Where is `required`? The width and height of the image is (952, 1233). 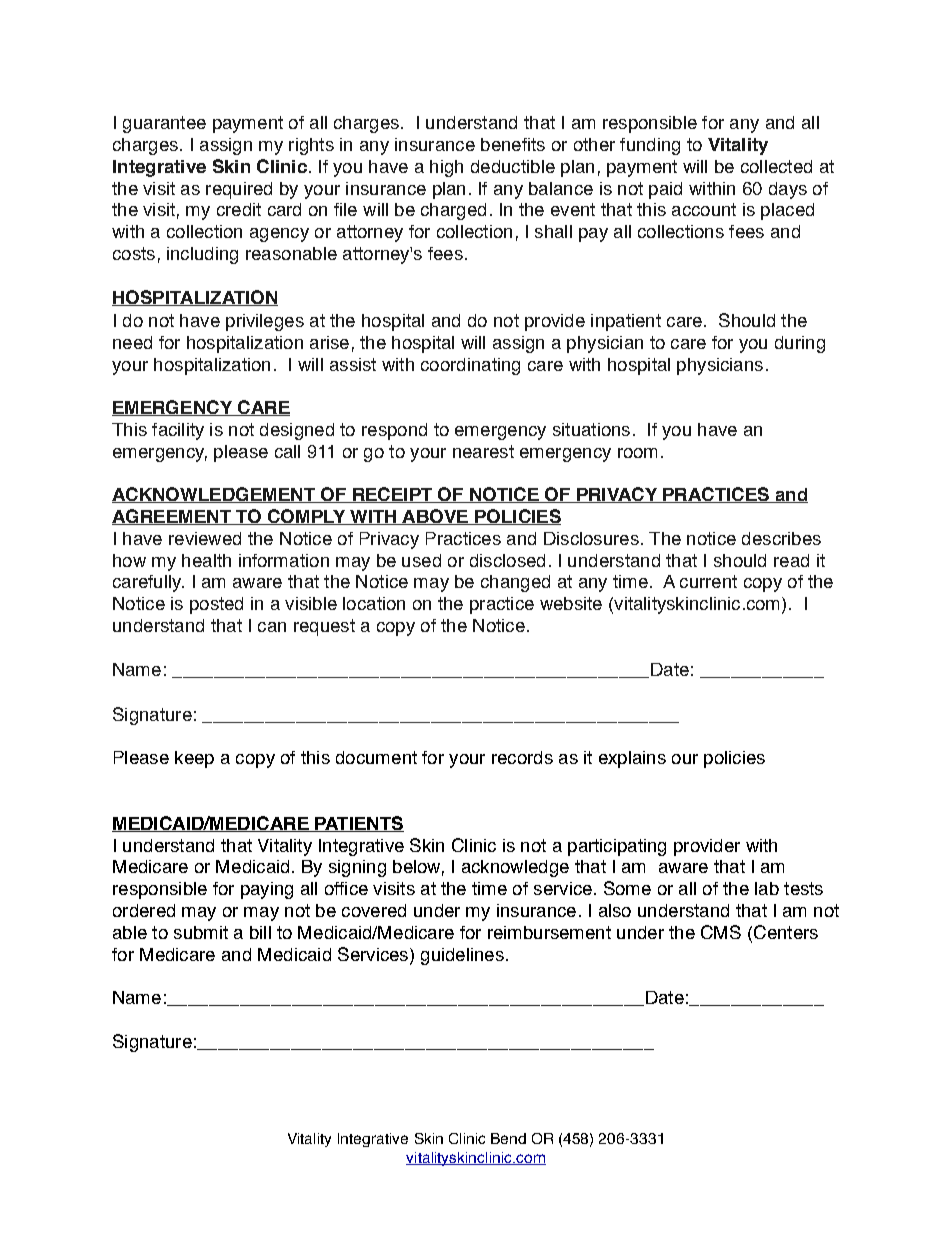
required is located at coordinates (239, 190).
